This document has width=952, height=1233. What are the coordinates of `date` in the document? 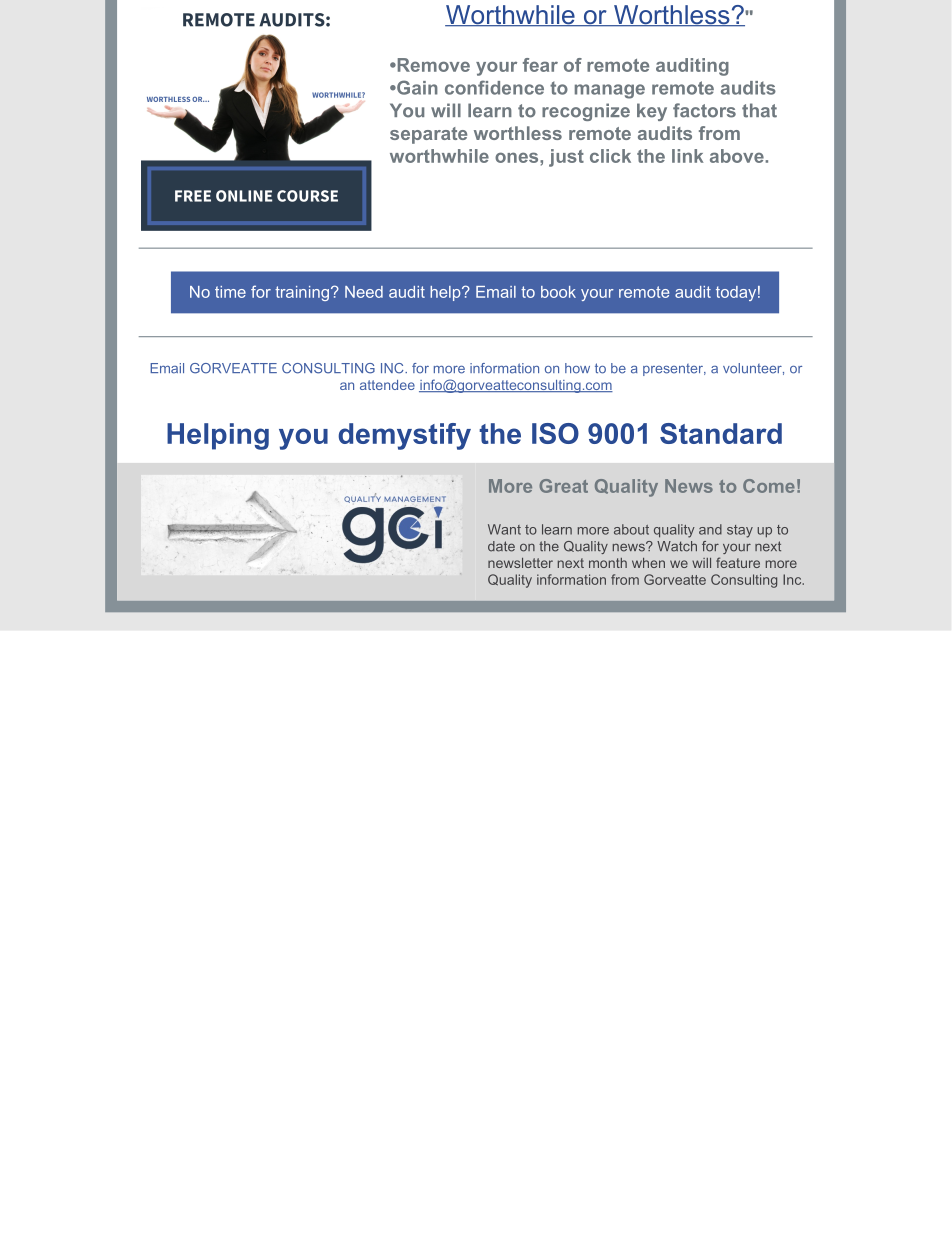 It's located at (501, 546).
